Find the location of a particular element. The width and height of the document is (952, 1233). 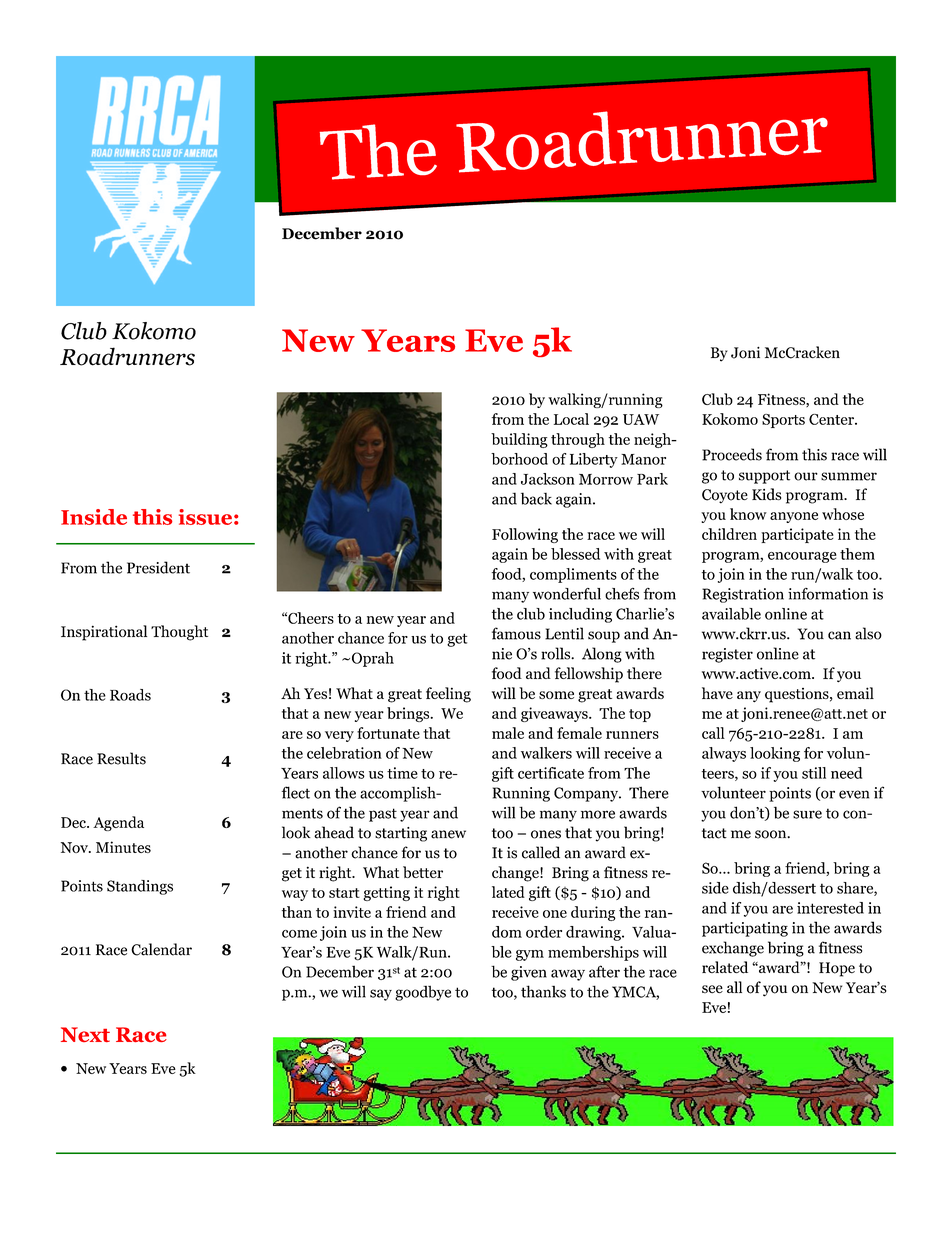

Next is located at coordinates (85, 1034).
